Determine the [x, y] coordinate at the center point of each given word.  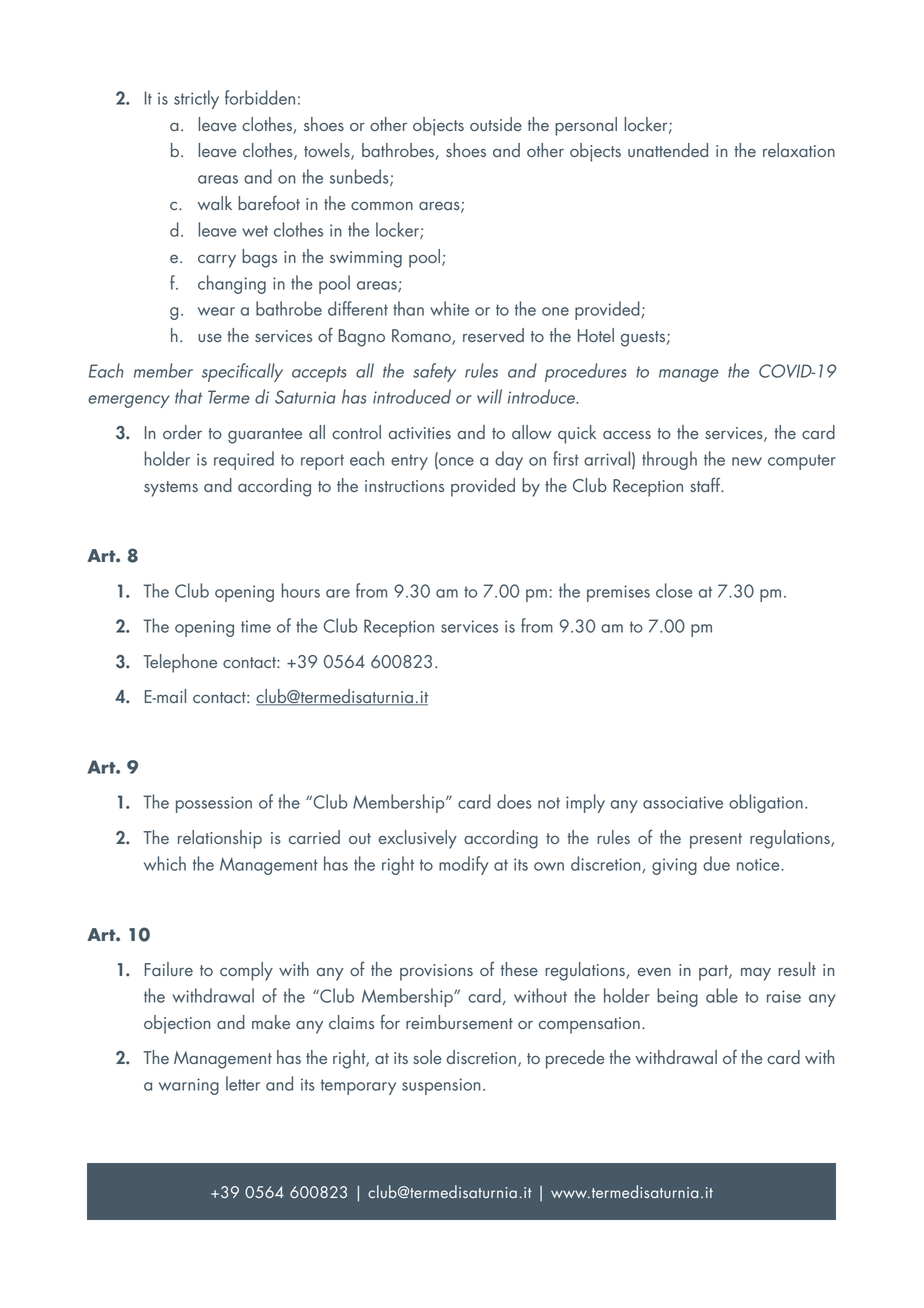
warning [189, 1086]
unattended [668, 150]
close [674, 590]
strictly [196, 99]
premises [618, 593]
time [256, 626]
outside [496, 124]
